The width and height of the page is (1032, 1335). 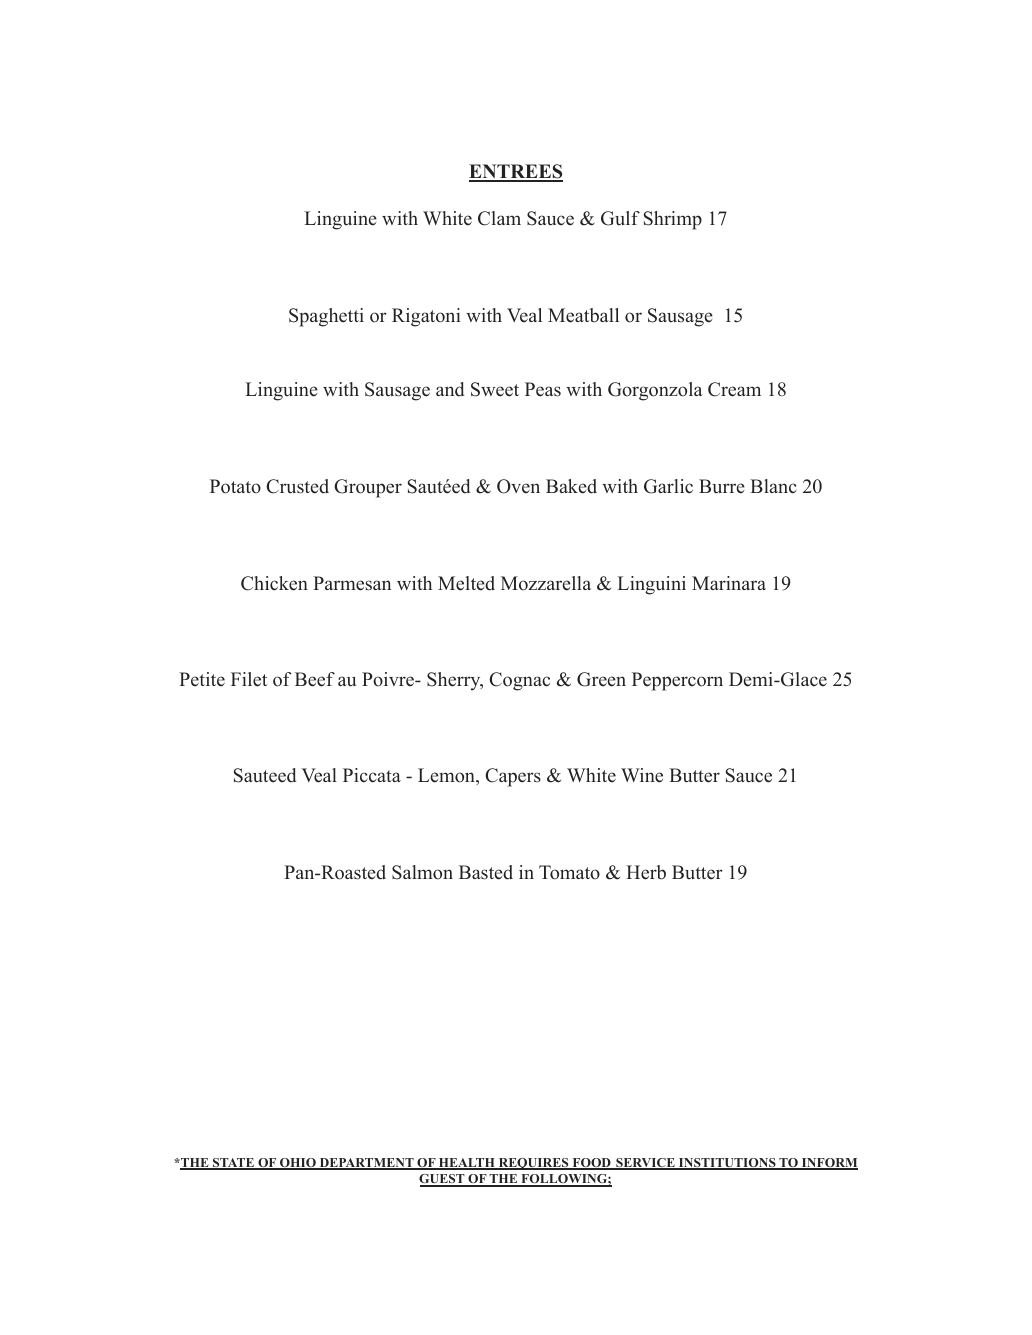 What do you see at coordinates (620, 218) in the page?
I see `Gulf` at bounding box center [620, 218].
